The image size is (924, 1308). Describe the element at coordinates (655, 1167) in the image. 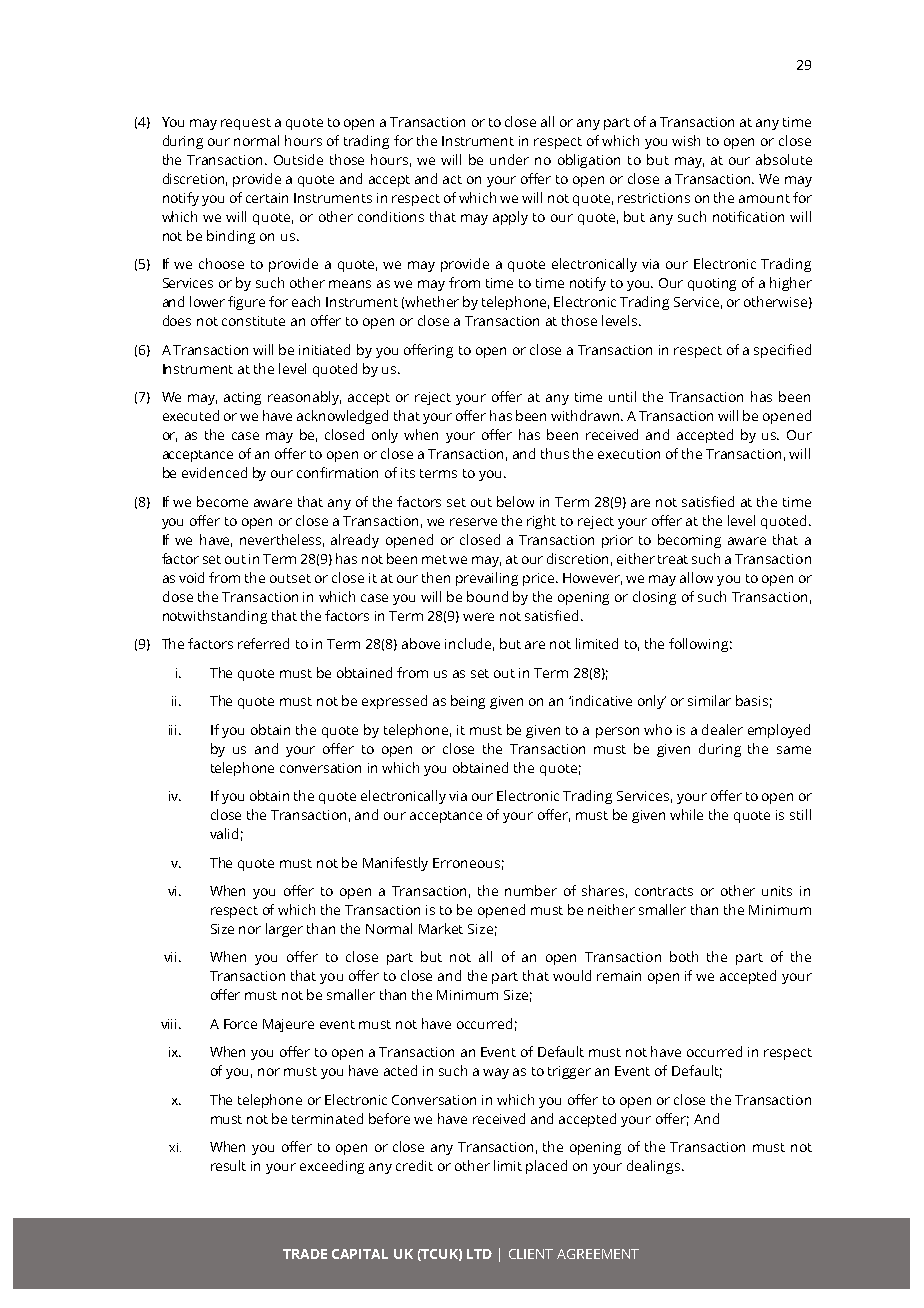

I see `dealings` at that location.
